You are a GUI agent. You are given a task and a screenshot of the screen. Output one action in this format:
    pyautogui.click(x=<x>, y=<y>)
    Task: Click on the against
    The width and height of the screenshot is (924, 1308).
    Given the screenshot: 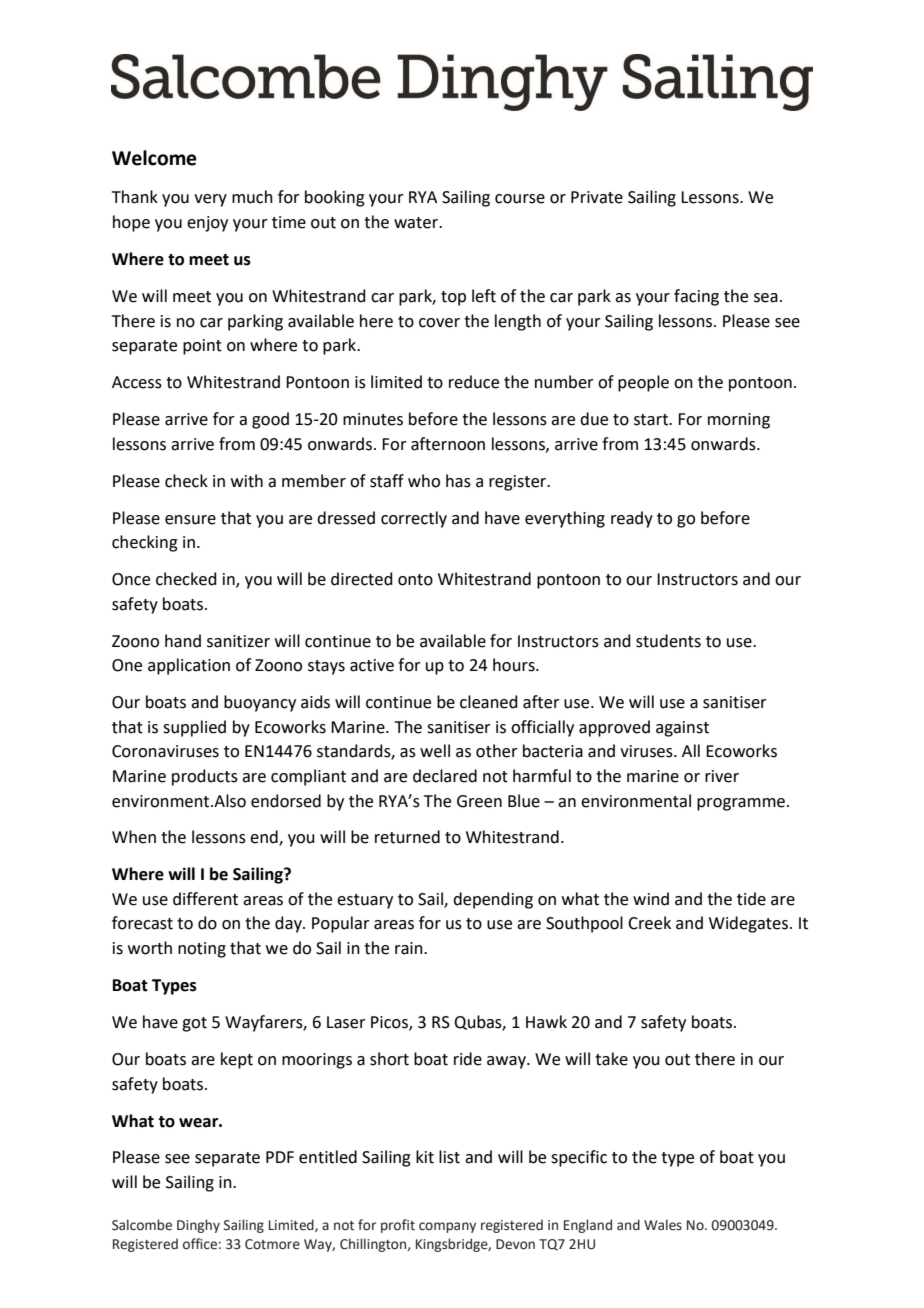 What is the action you would take?
    pyautogui.click(x=682, y=729)
